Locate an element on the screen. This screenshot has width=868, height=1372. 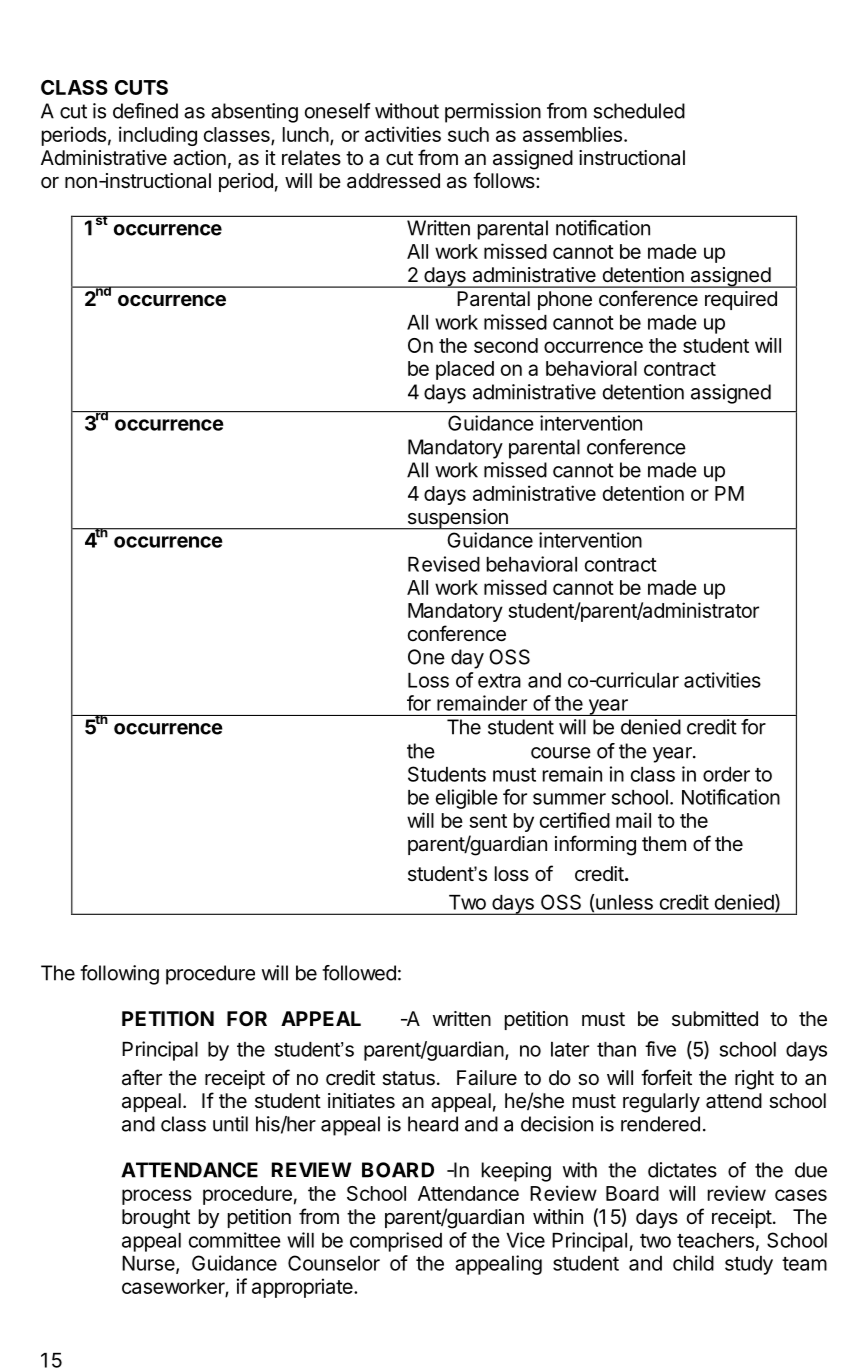
following is located at coordinates (119, 975).
